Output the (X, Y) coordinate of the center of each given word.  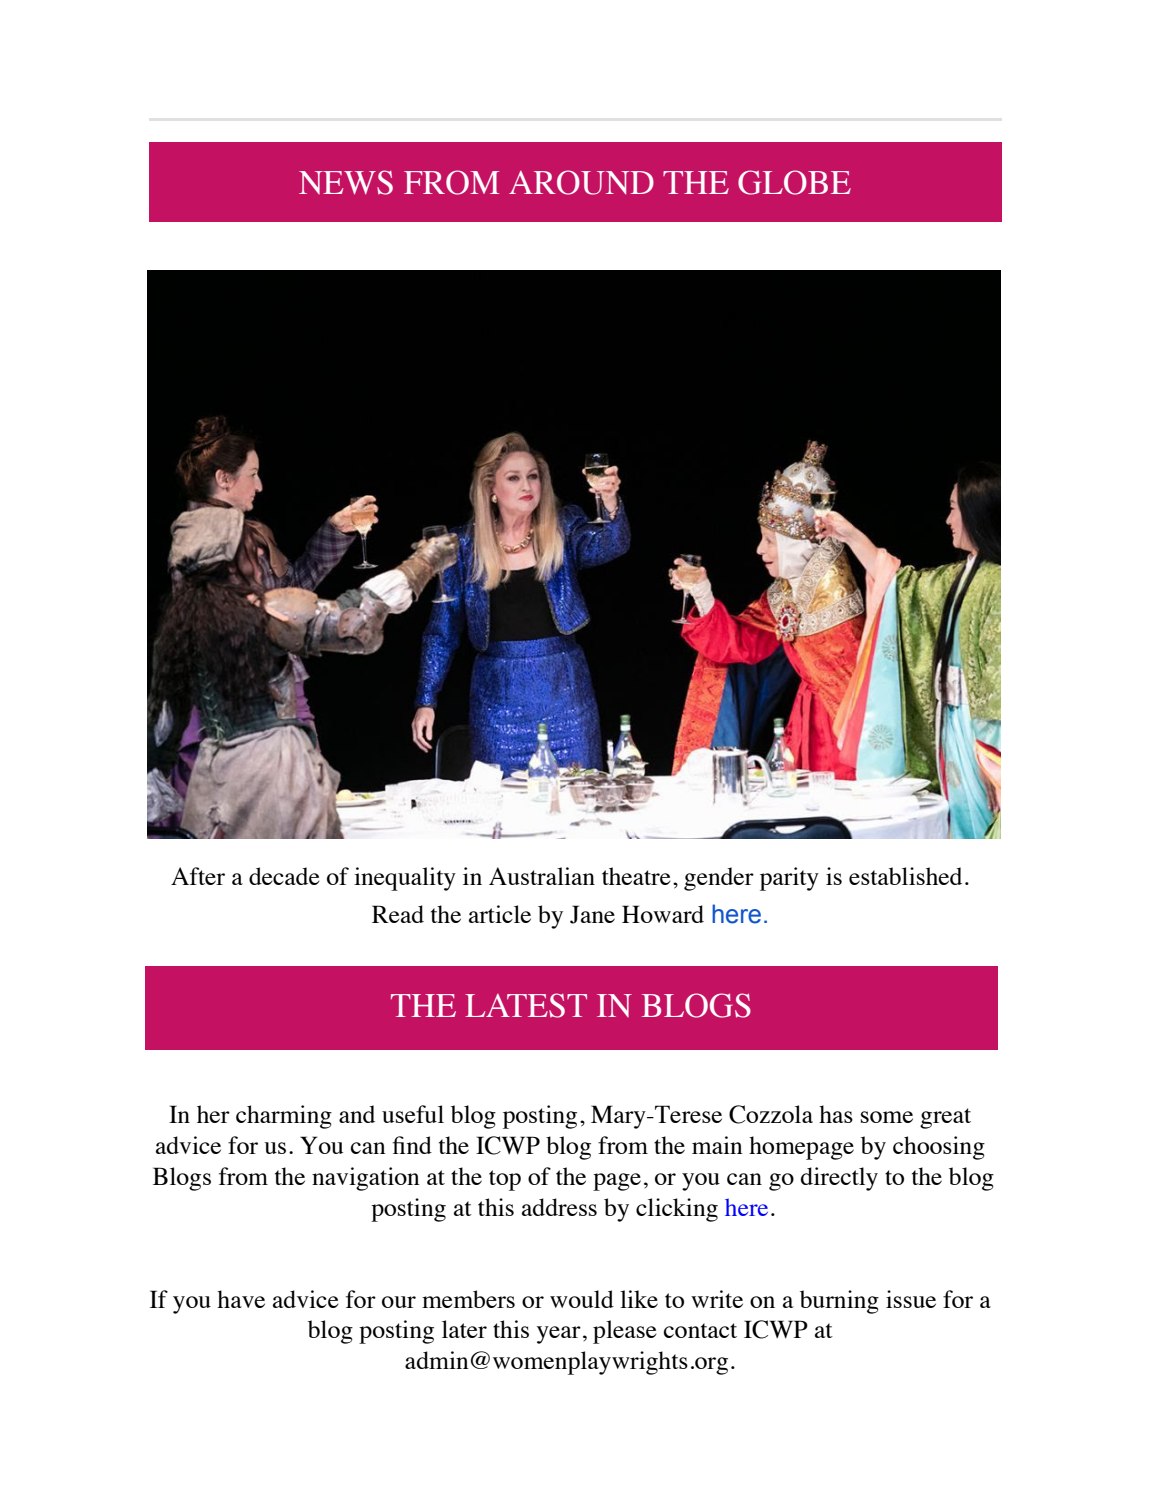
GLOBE (794, 182)
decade (284, 876)
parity (789, 879)
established (905, 876)
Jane (592, 914)
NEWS (346, 182)
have (241, 1299)
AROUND (581, 182)
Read (398, 914)
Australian (542, 876)
